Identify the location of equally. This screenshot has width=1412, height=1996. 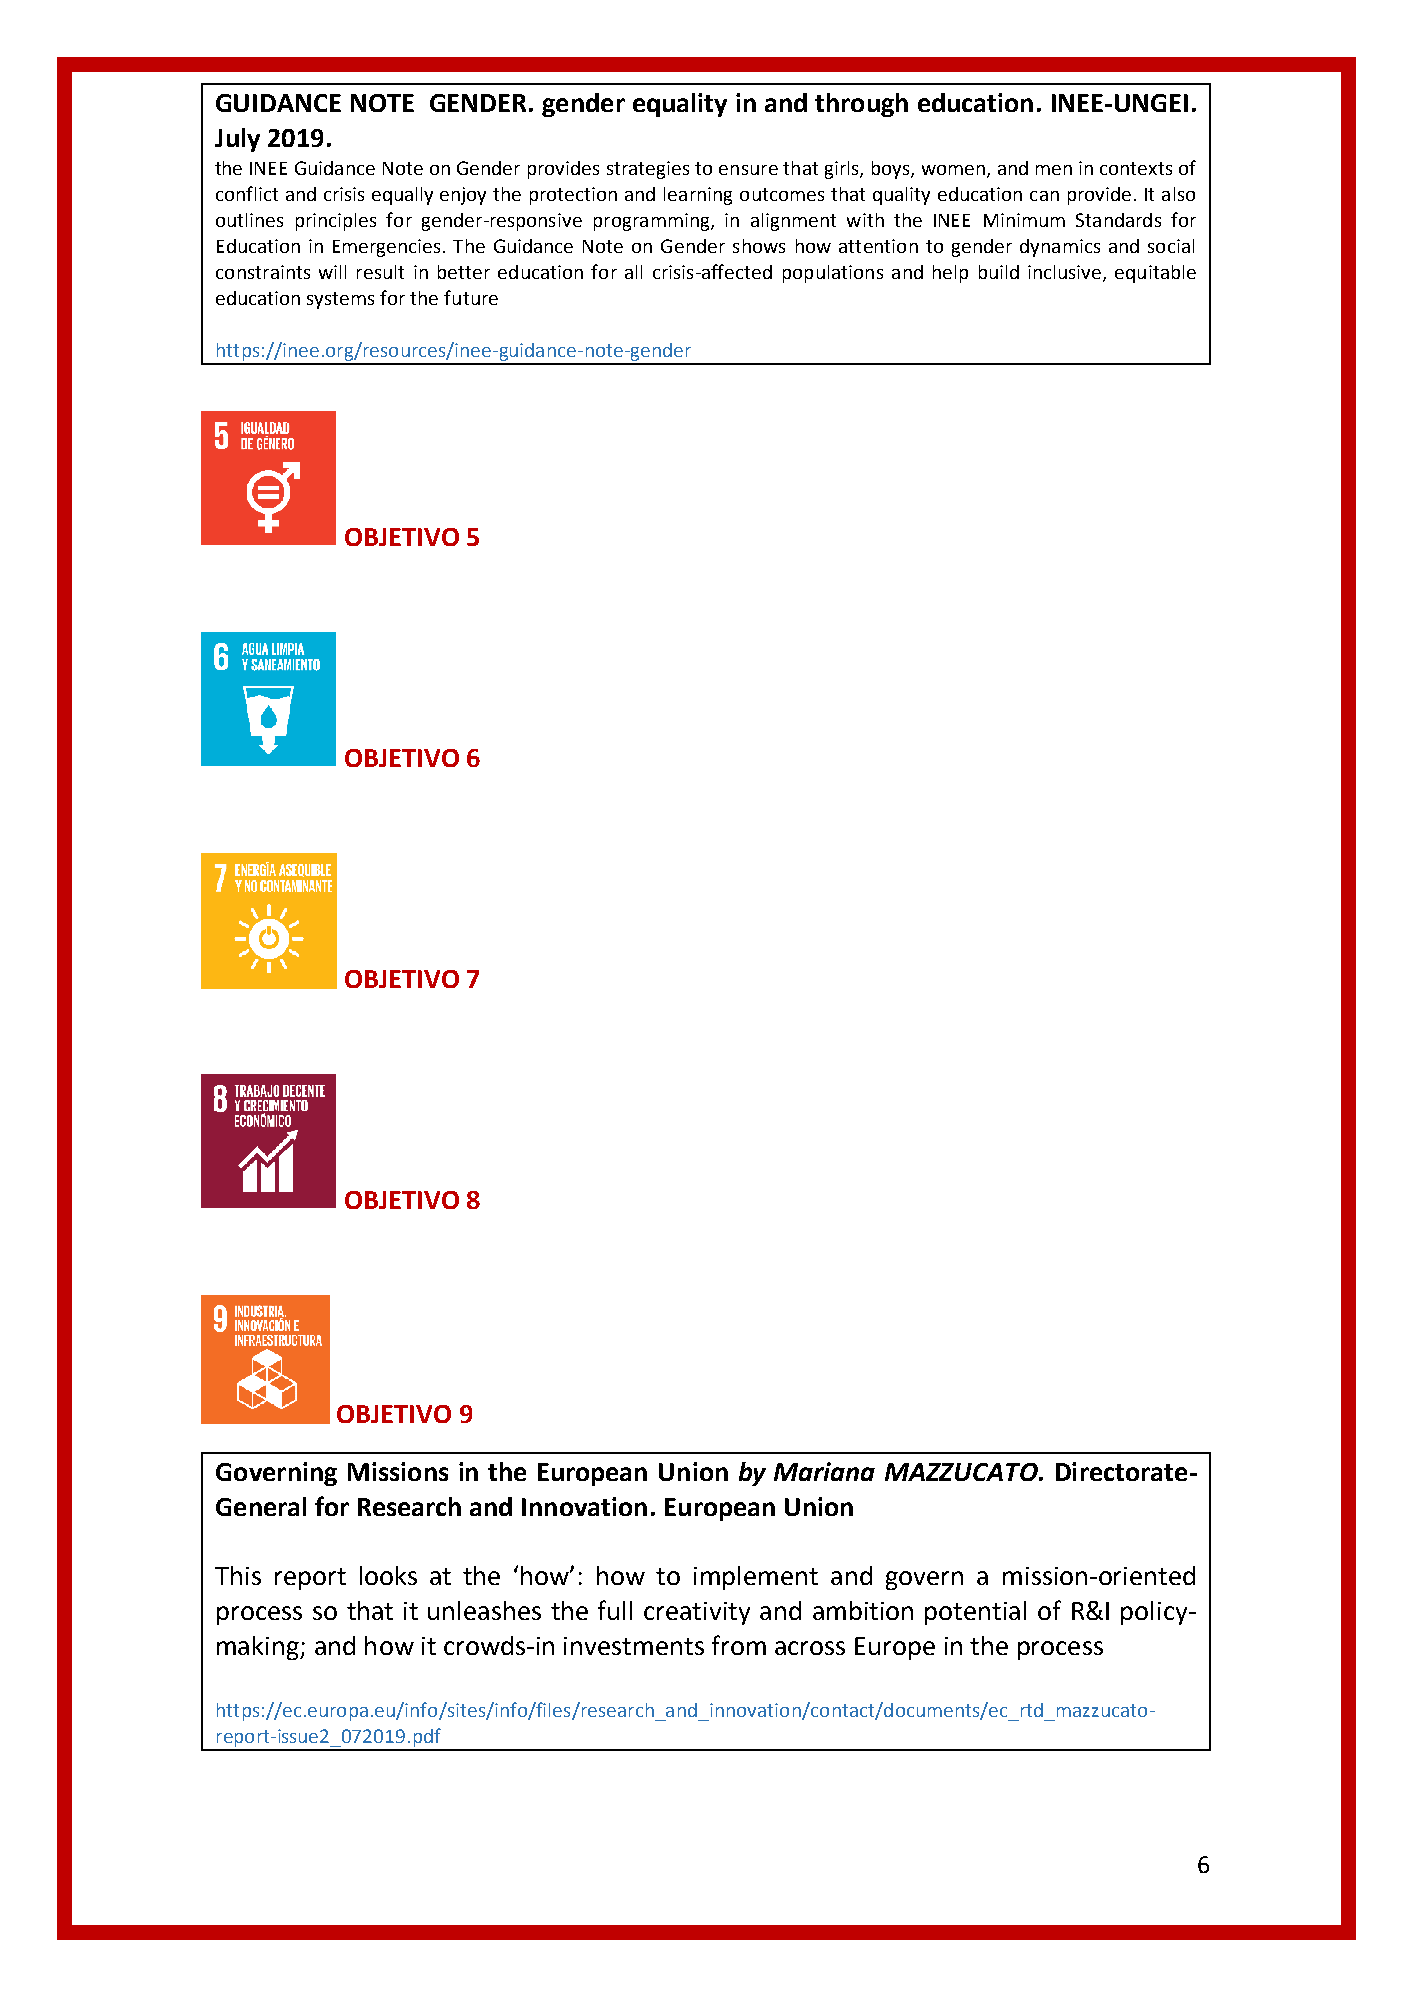
(402, 196).
